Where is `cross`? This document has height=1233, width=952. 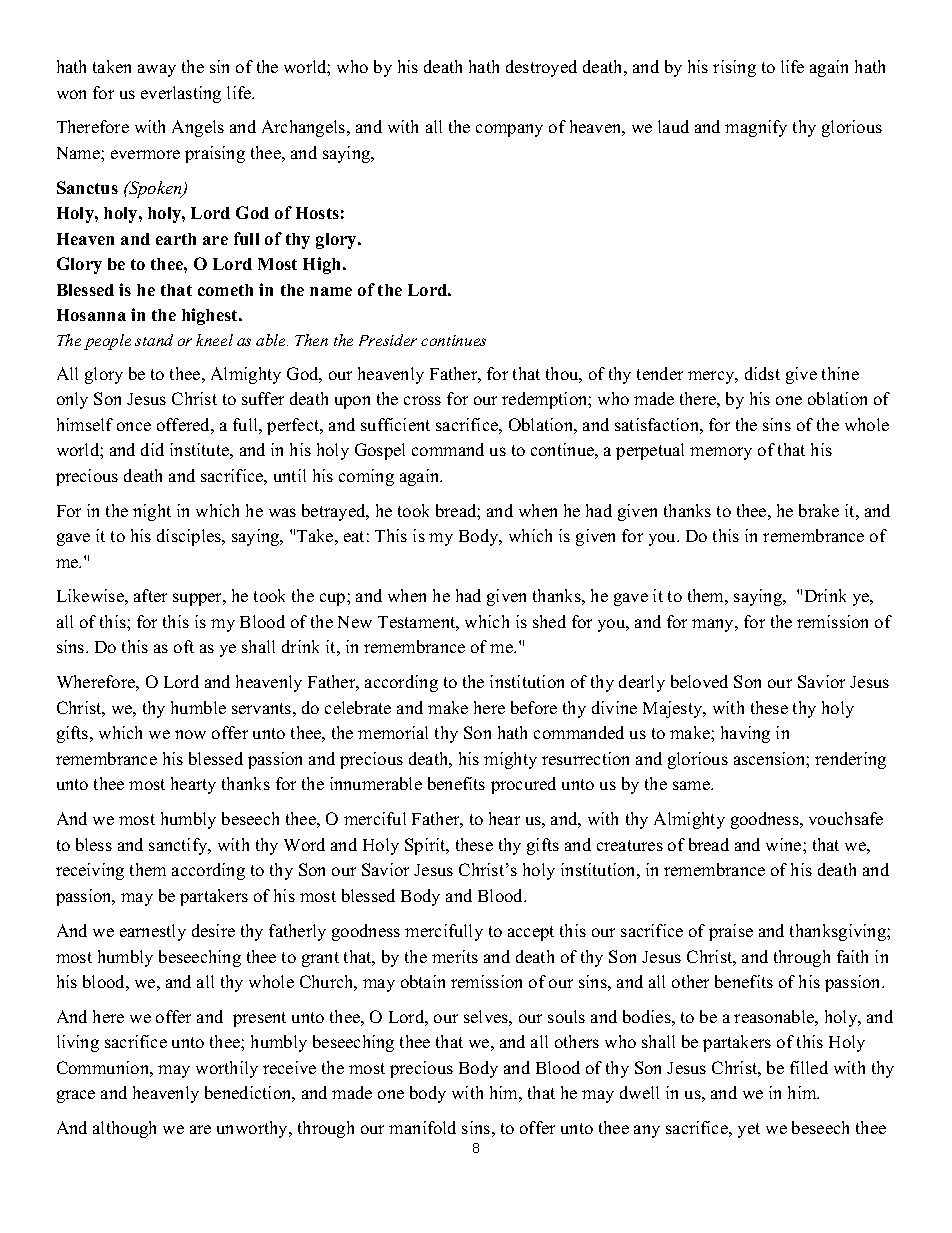
cross is located at coordinates (422, 400).
